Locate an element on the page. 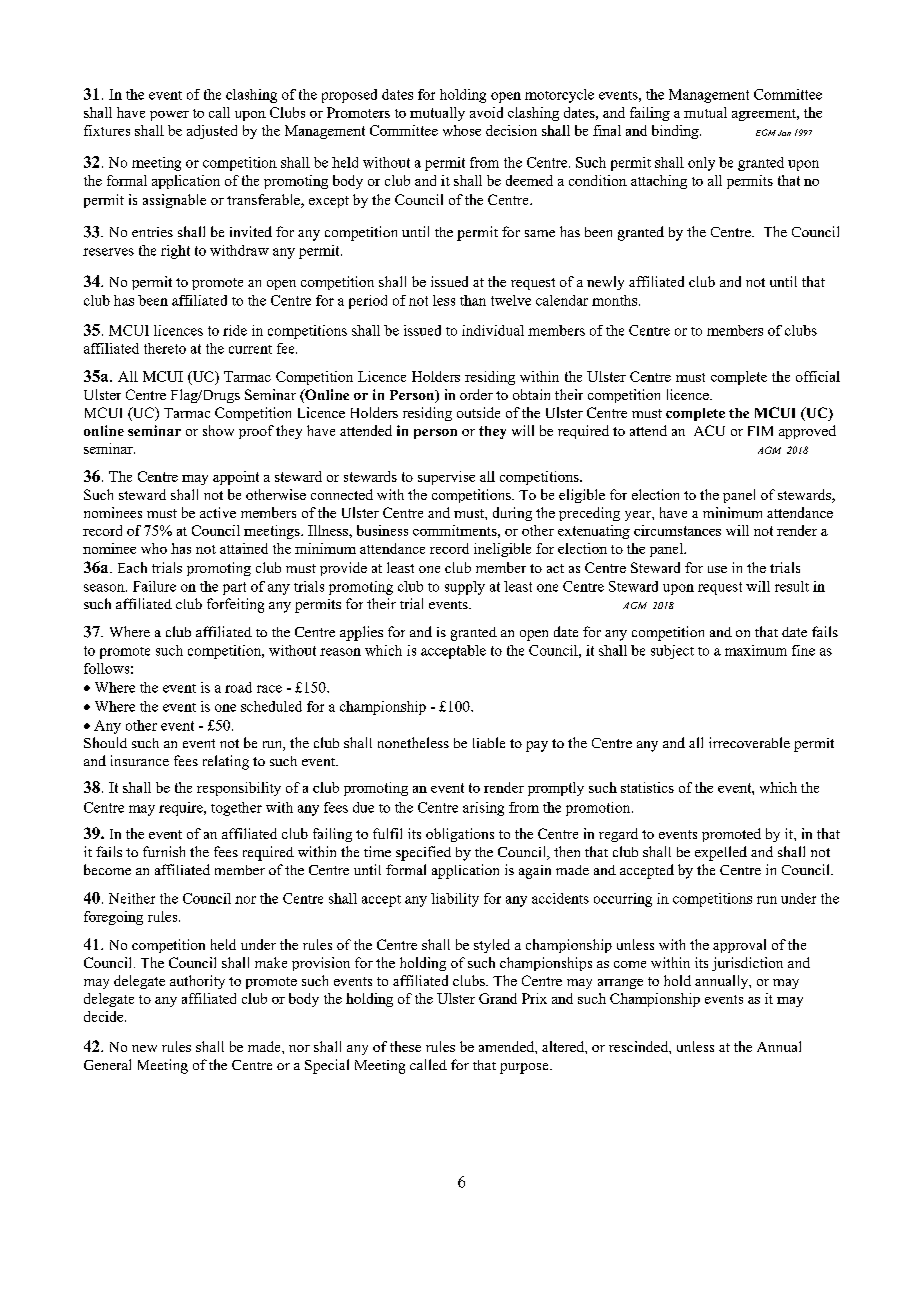  months is located at coordinates (616, 300).
